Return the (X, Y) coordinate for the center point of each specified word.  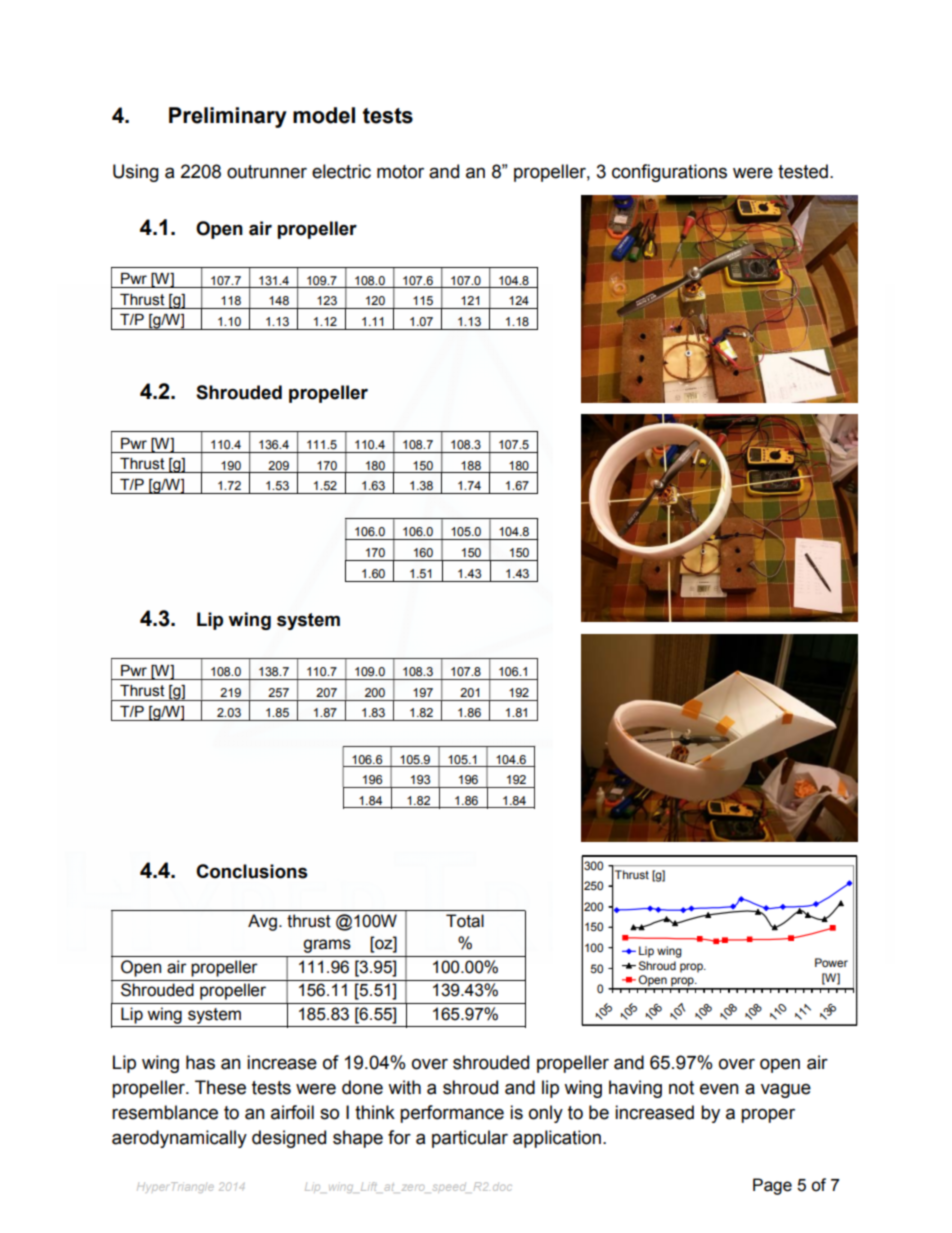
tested (803, 171)
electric (341, 171)
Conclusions (252, 871)
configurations (669, 173)
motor (400, 172)
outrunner (267, 172)
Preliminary (228, 117)
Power (831, 962)
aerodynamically (179, 1139)
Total (465, 921)
